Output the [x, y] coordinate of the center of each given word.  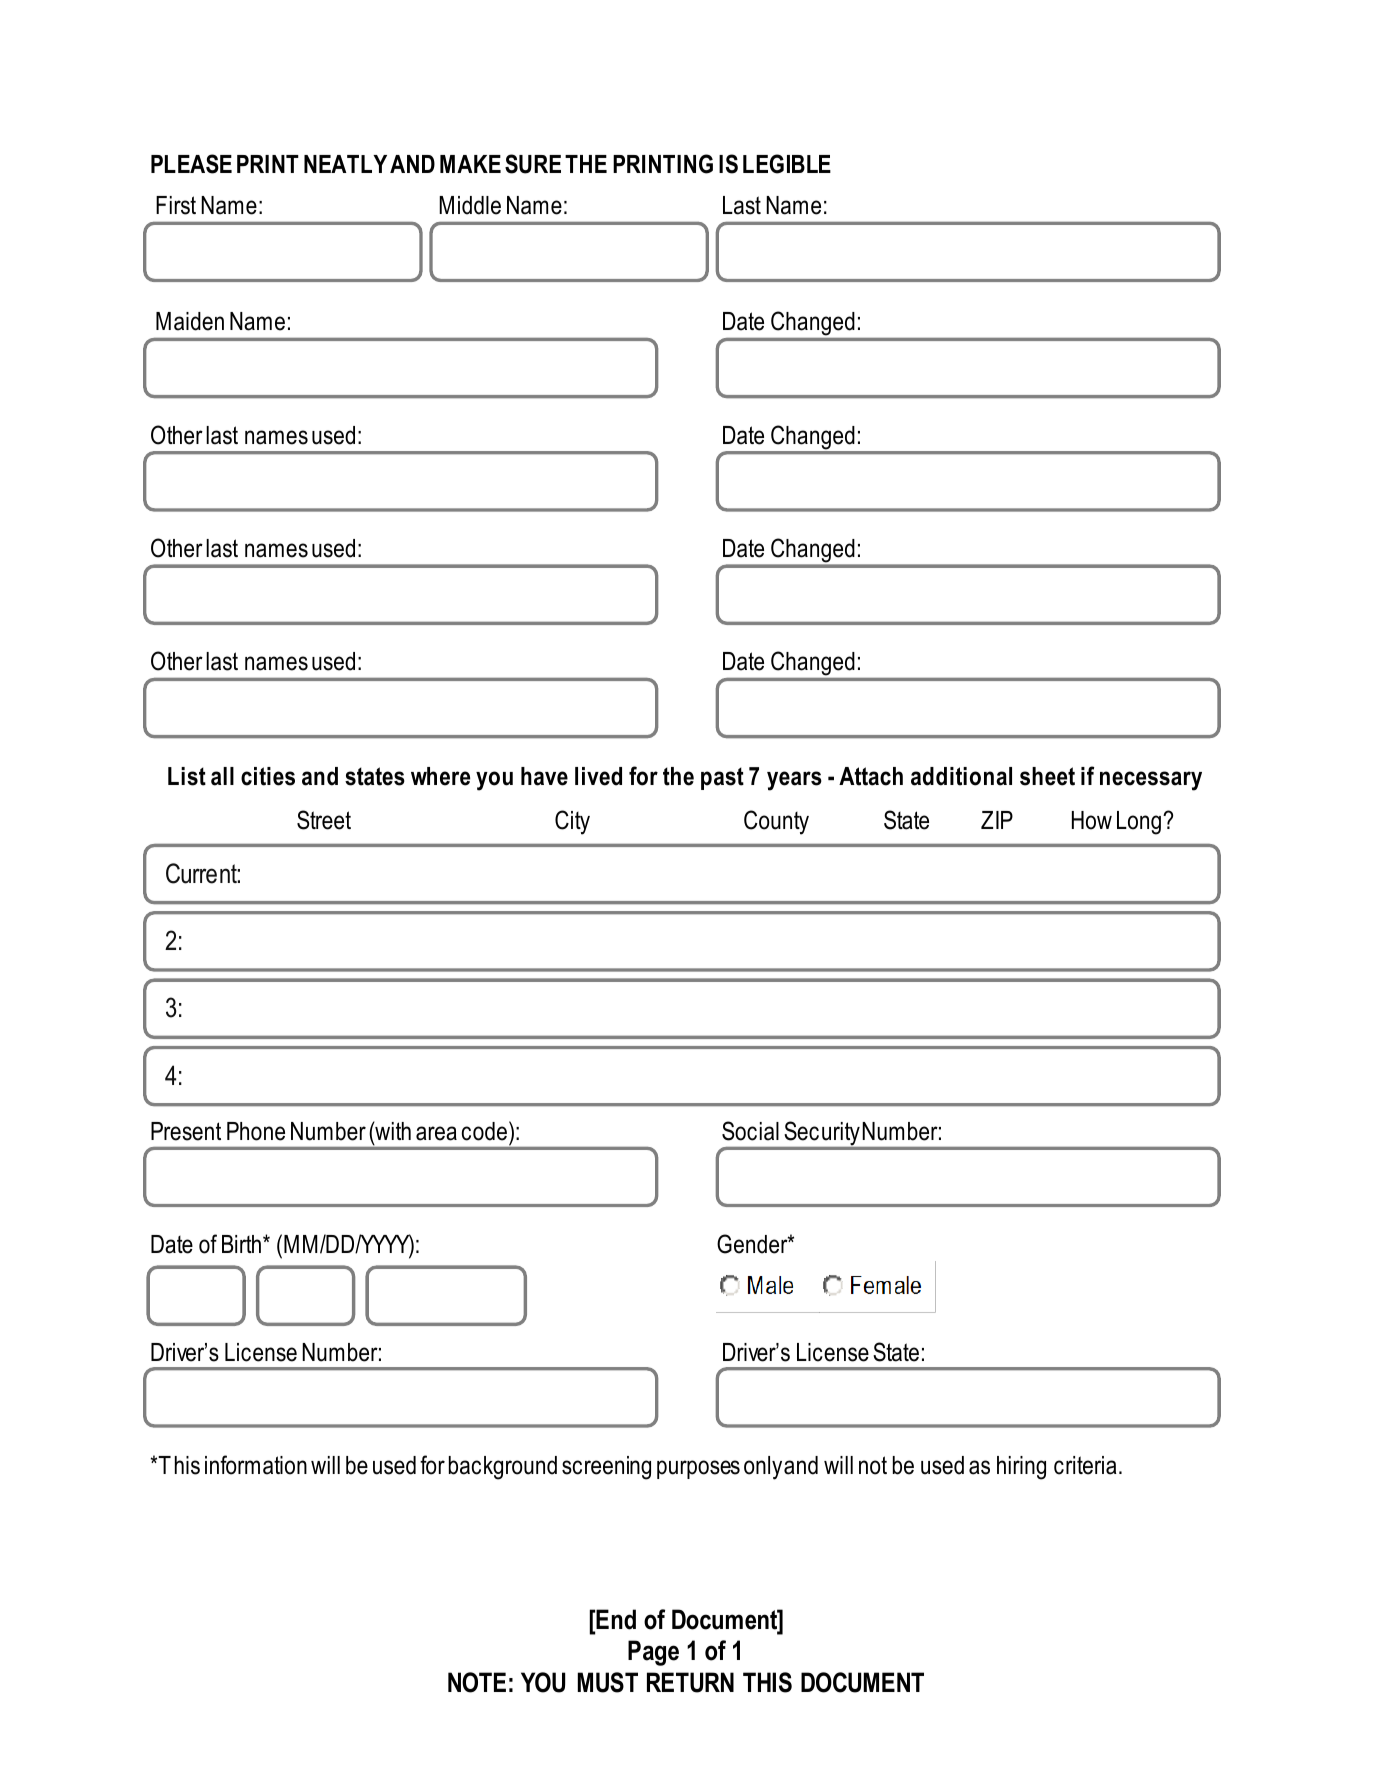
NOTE [477, 1682]
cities [268, 776]
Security [822, 1135]
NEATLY [345, 164]
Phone [256, 1131]
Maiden [190, 321]
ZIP [997, 820]
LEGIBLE [787, 164]
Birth [243, 1244]
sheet [1047, 776]
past [722, 778]
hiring [1021, 1468]
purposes [698, 1469]
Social [750, 1131]
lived [598, 776]
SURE [533, 164]
